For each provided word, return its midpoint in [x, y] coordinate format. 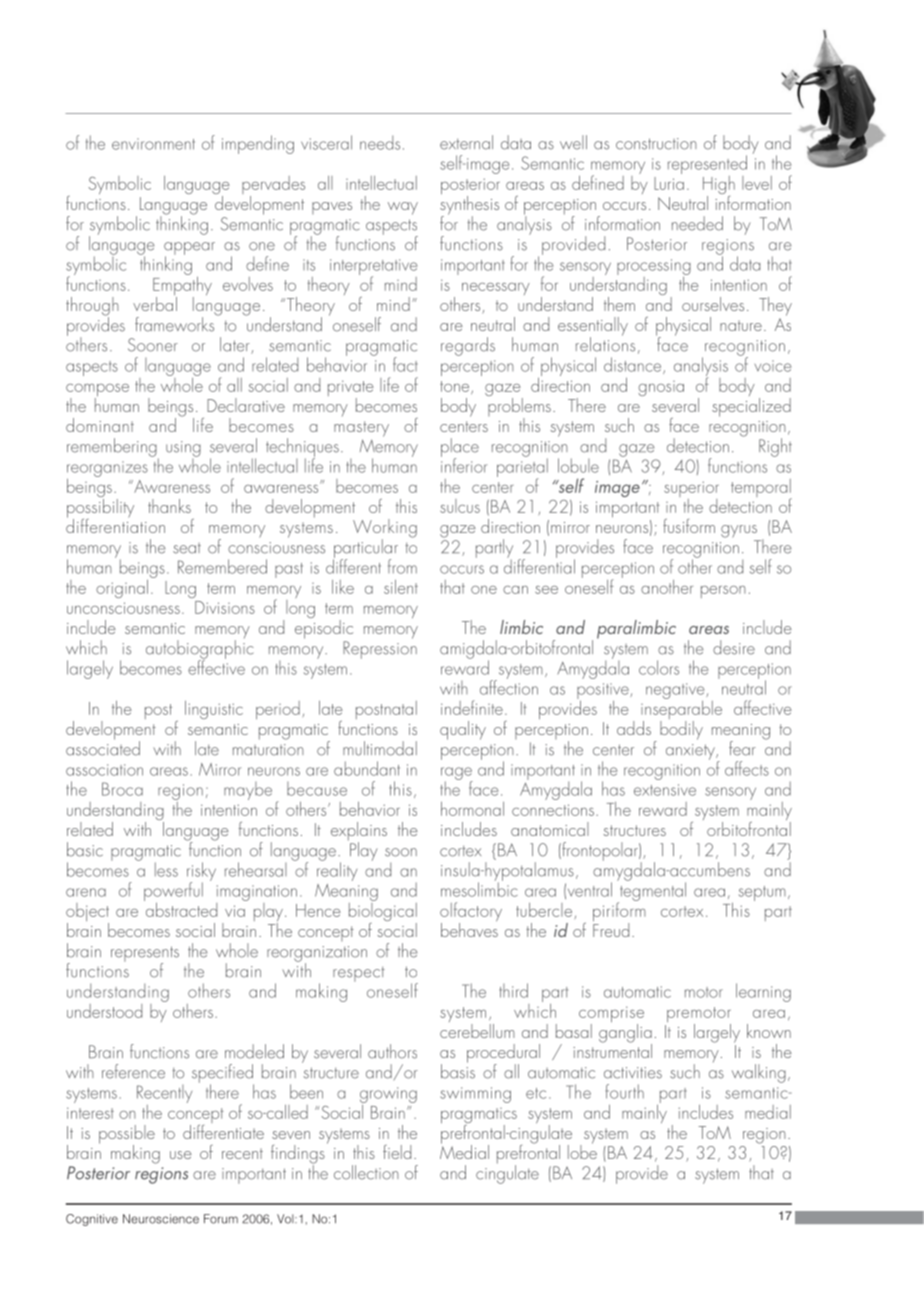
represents [145, 955]
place [460, 448]
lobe [582, 1151]
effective [216, 666]
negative [676, 692]
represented [707, 166]
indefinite [472, 707]
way [403, 208]
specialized [751, 406]
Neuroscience [161, 1219]
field [397, 1152]
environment [153, 144]
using [183, 449]
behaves [469, 928]
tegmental [652, 891]
